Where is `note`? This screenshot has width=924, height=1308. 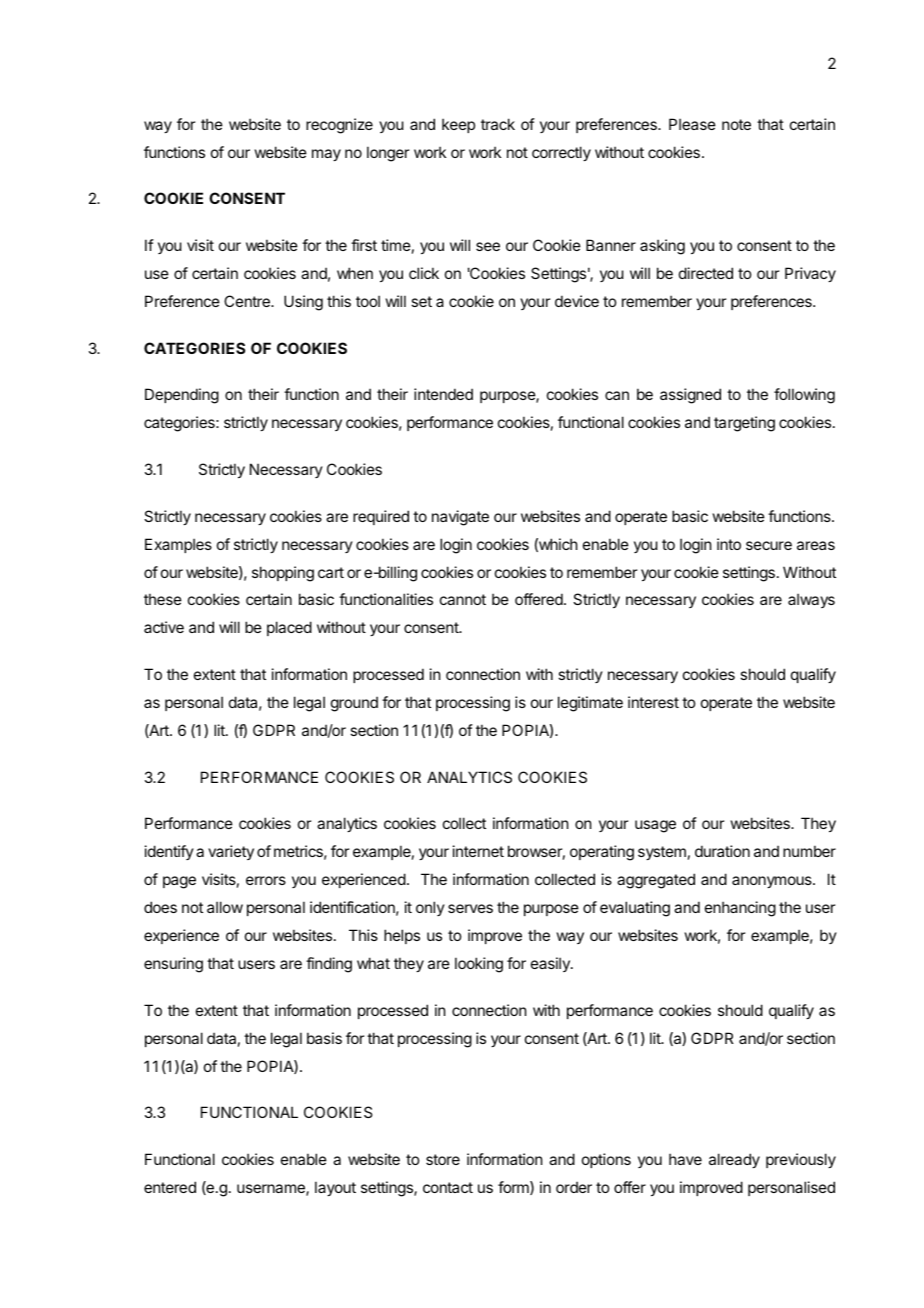
note is located at coordinates (736, 124).
